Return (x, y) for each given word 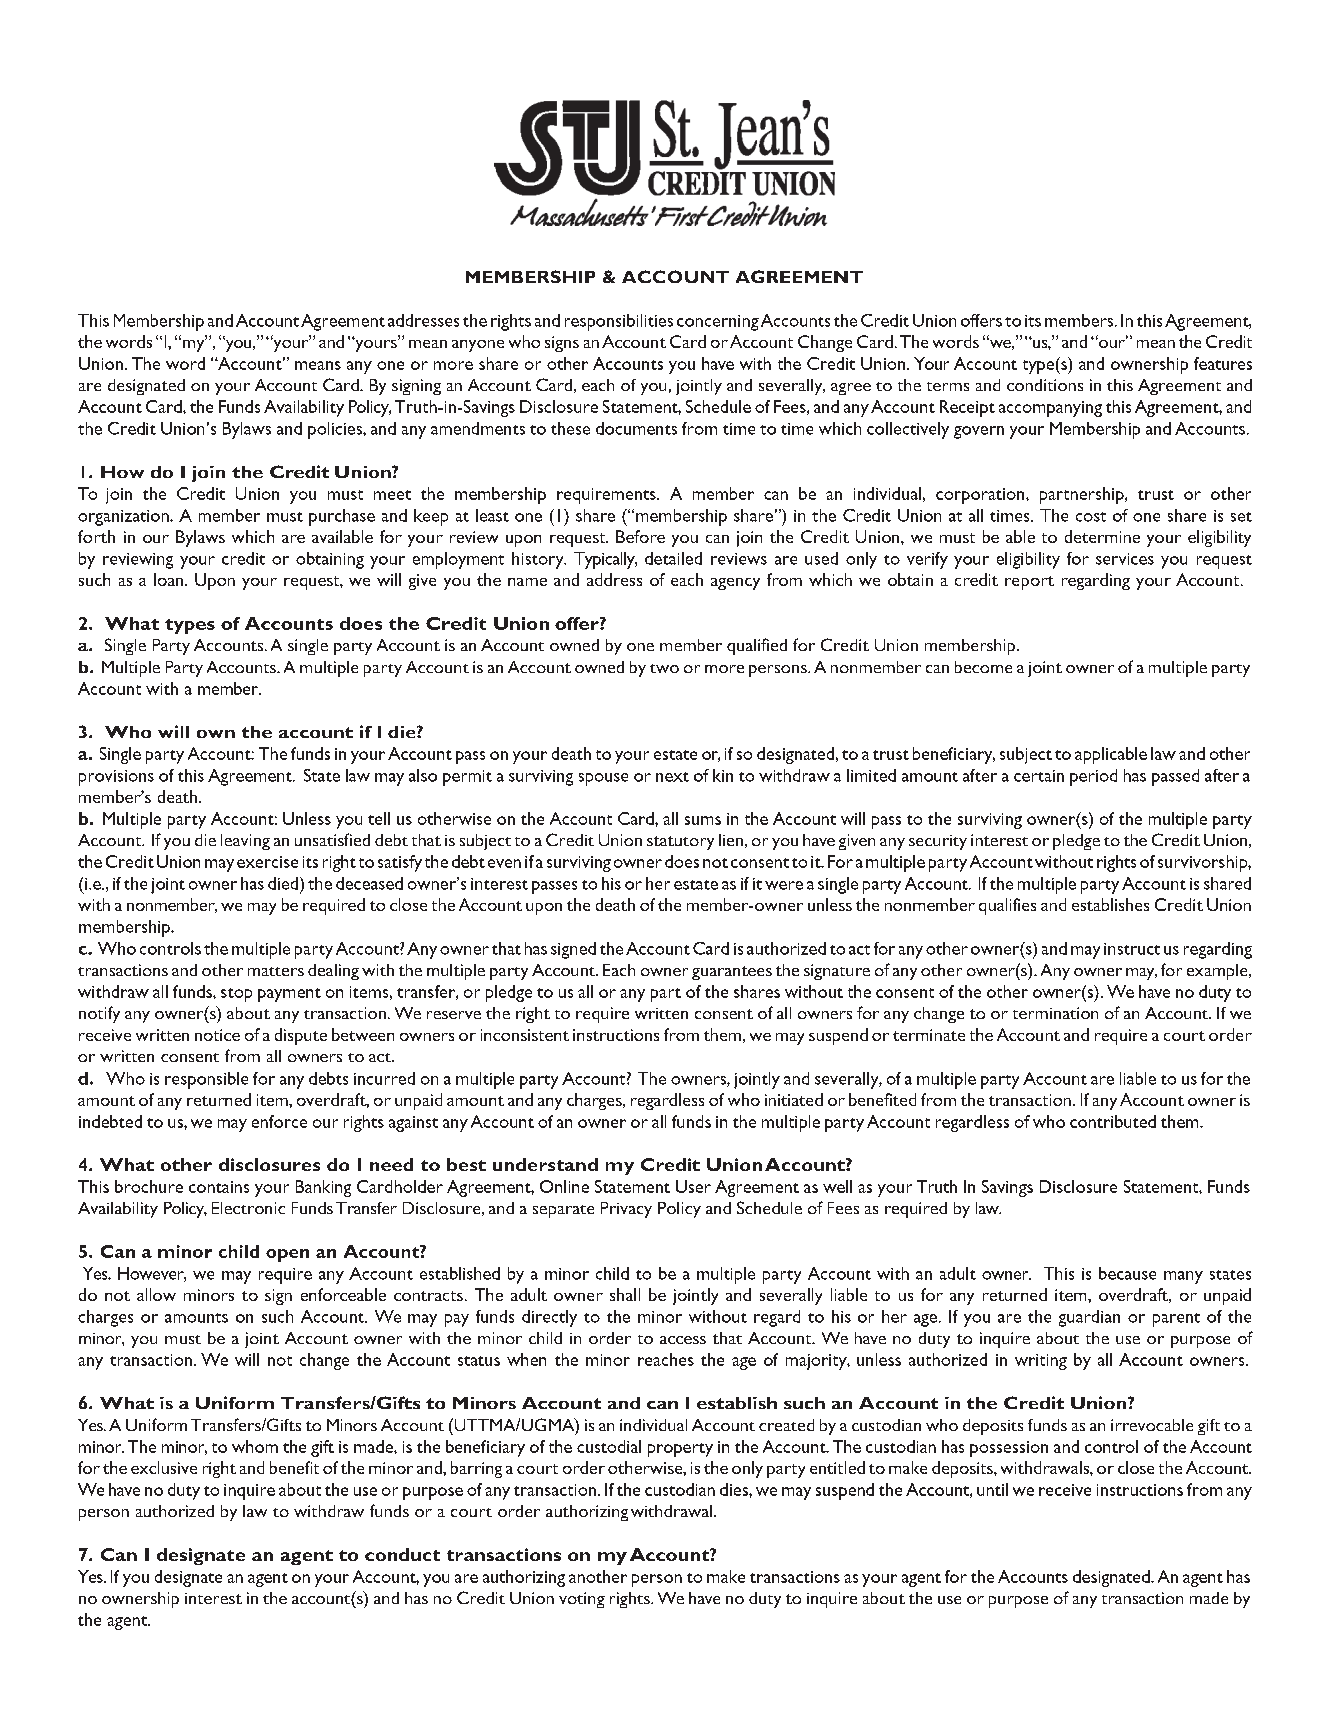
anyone (478, 346)
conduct (402, 1554)
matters (276, 971)
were (784, 885)
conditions (1045, 385)
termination (1055, 1013)
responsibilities (619, 322)
